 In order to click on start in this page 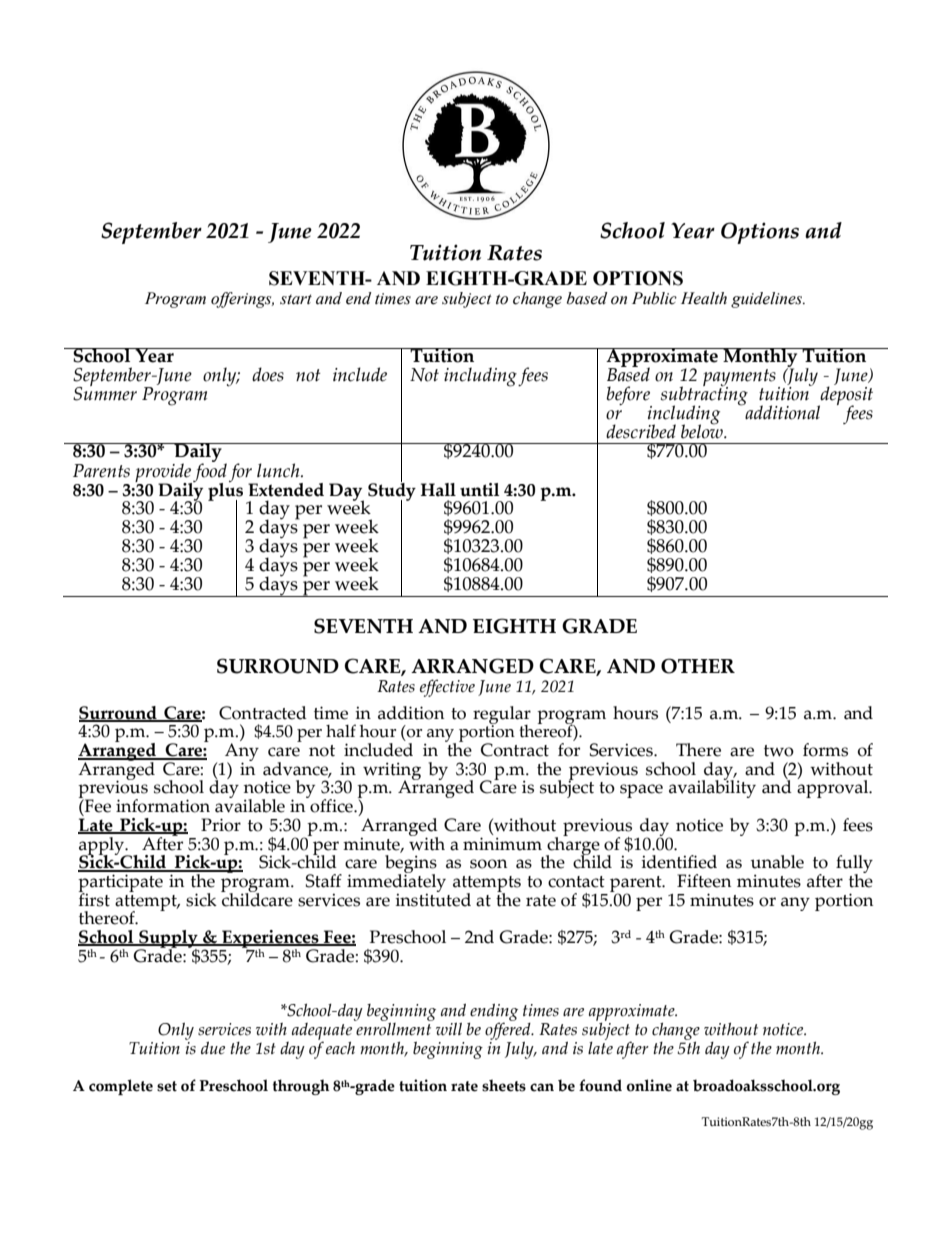, I will do `click(296, 299)`.
